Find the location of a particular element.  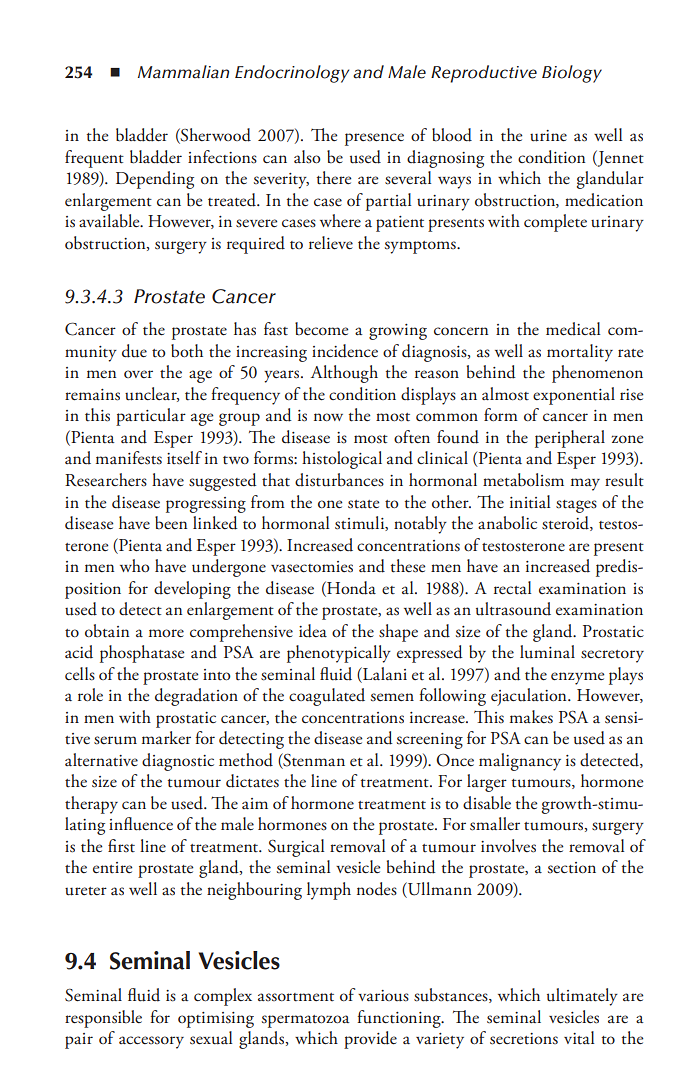

stages is located at coordinates (576, 506).
